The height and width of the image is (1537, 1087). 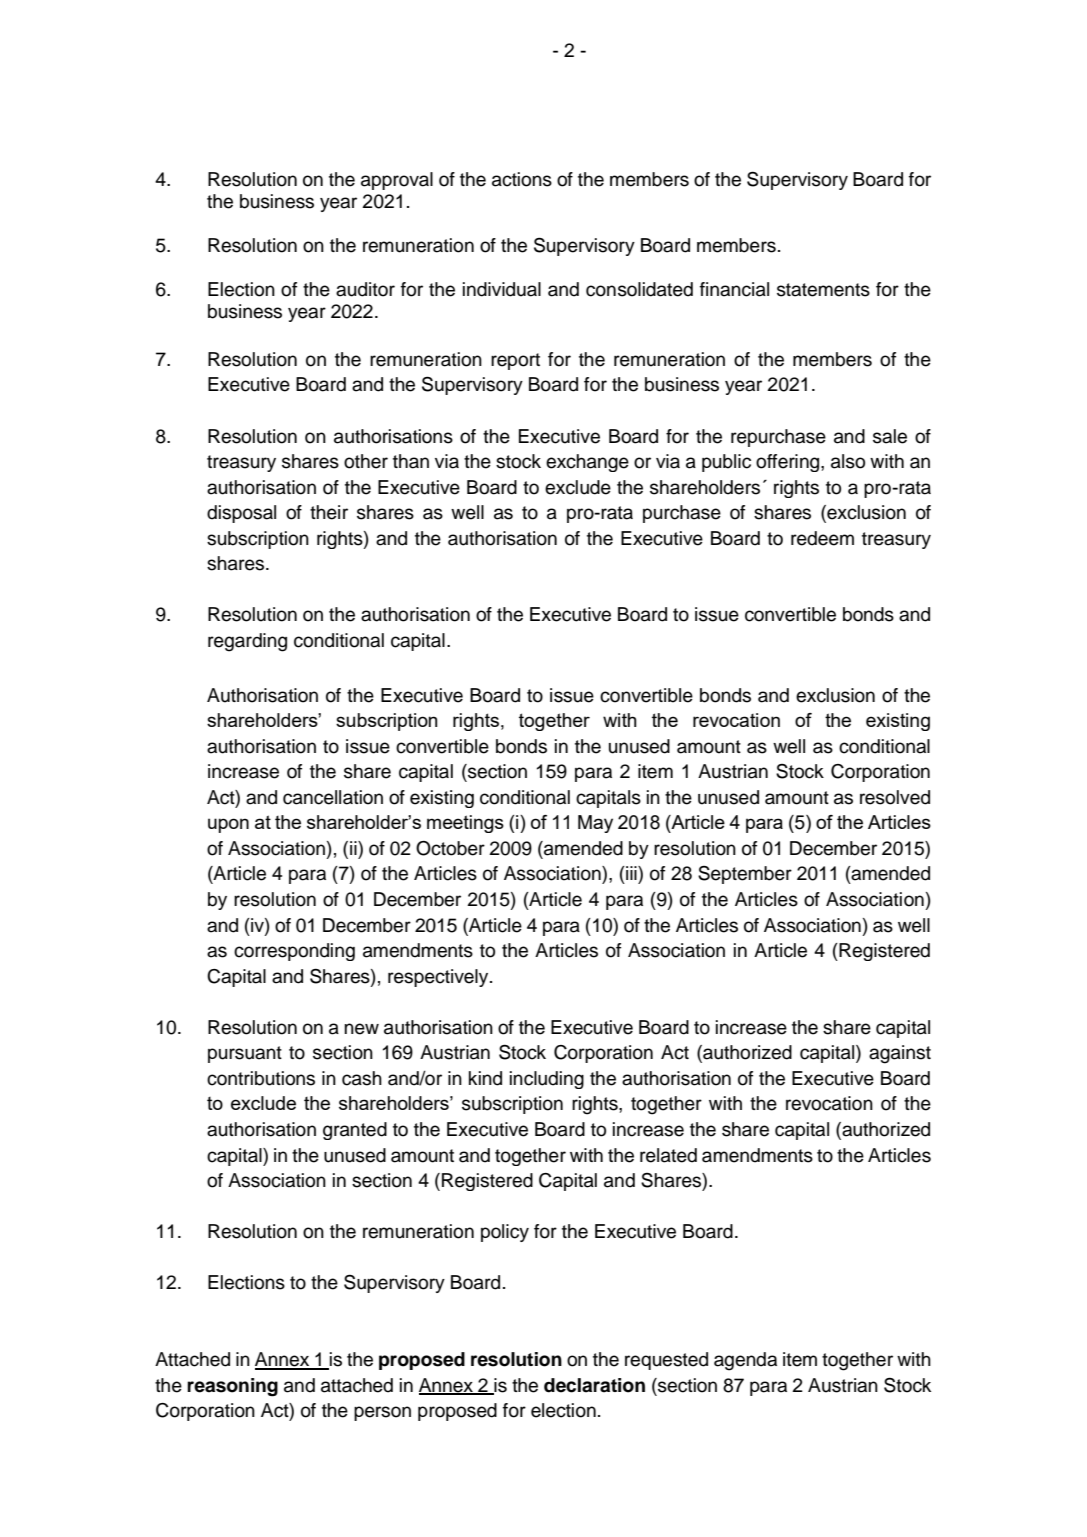 I want to click on regarding, so click(x=247, y=642).
